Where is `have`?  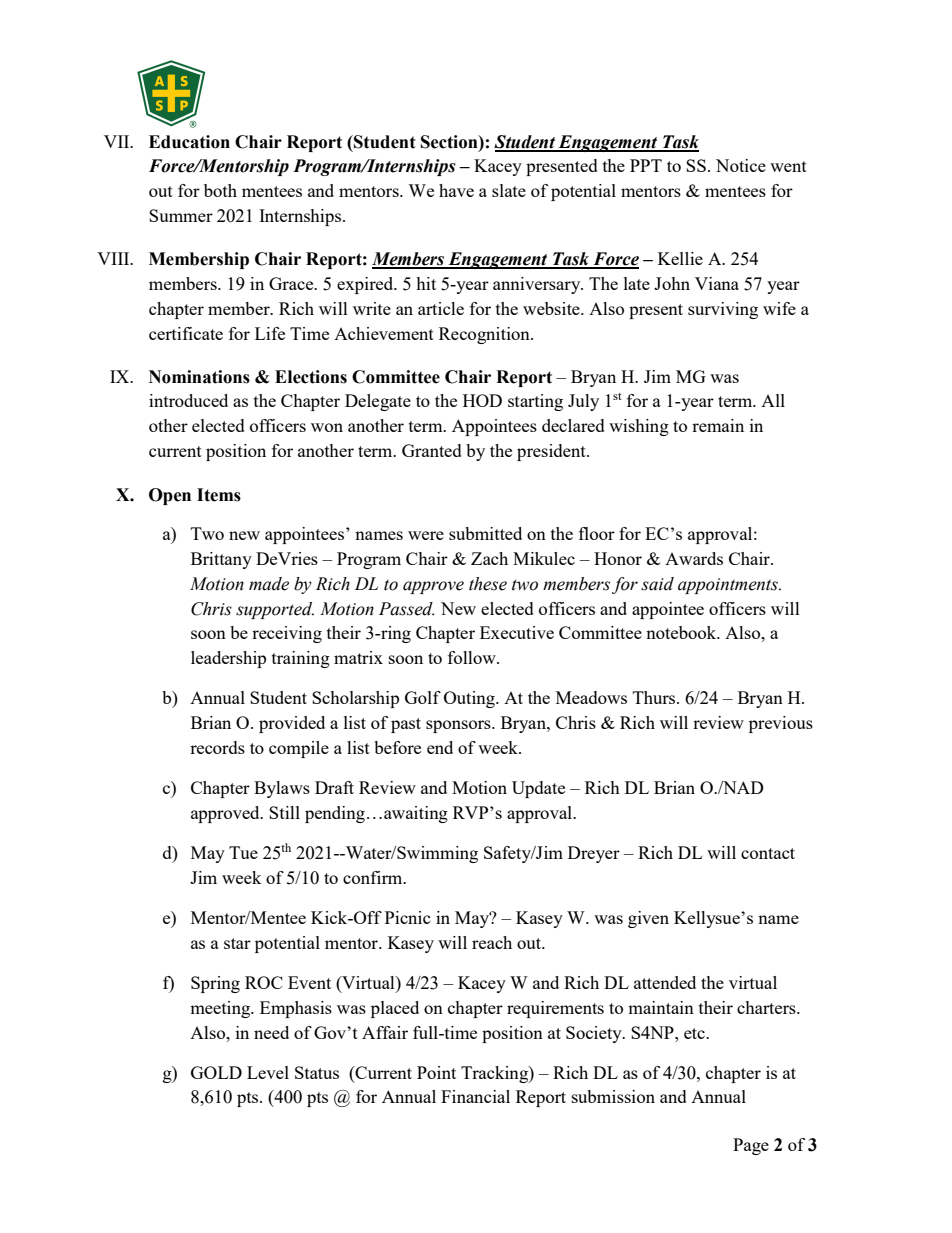 have is located at coordinates (456, 190).
